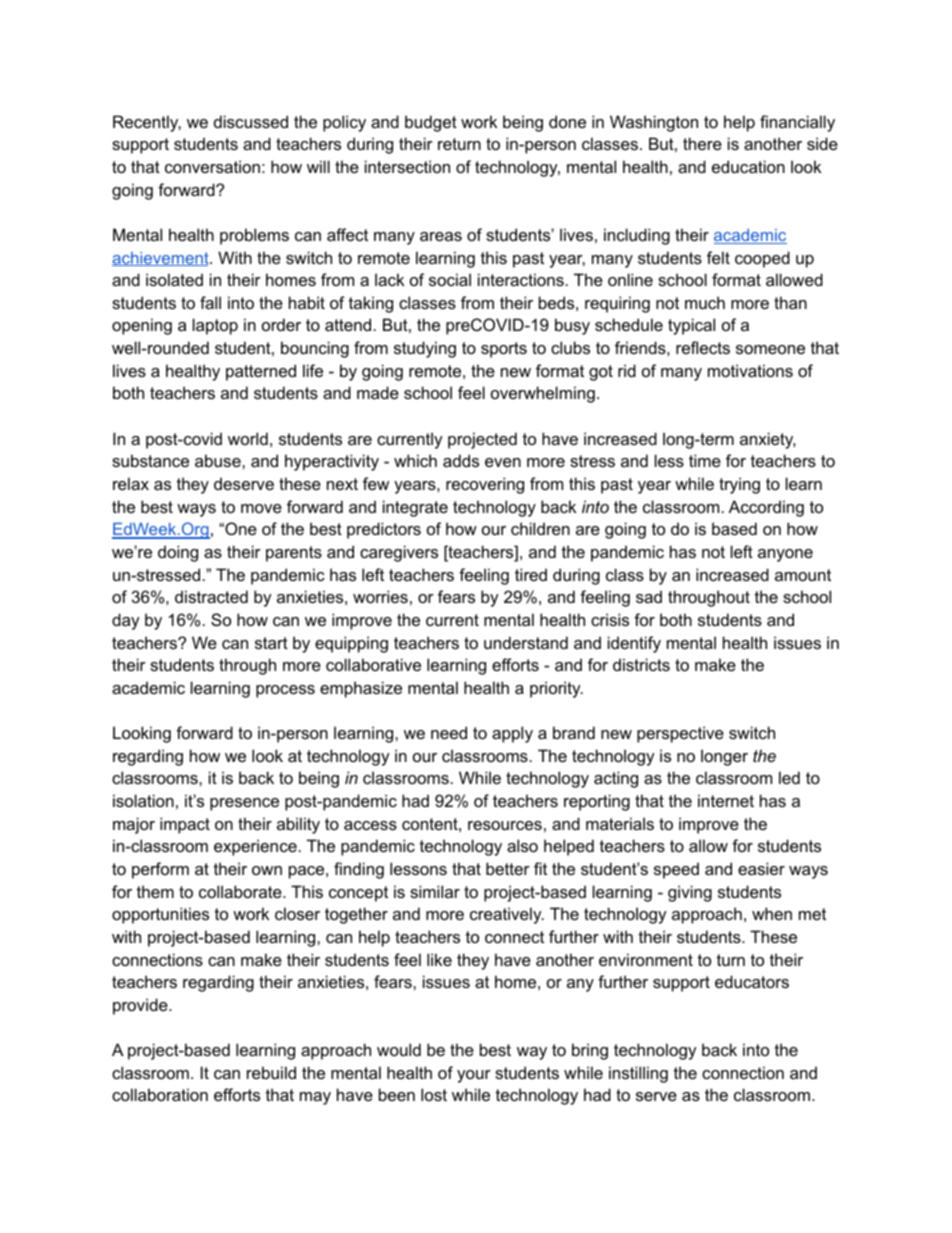  Describe the element at coordinates (244, 804) in the screenshot. I see `presence` at that location.
